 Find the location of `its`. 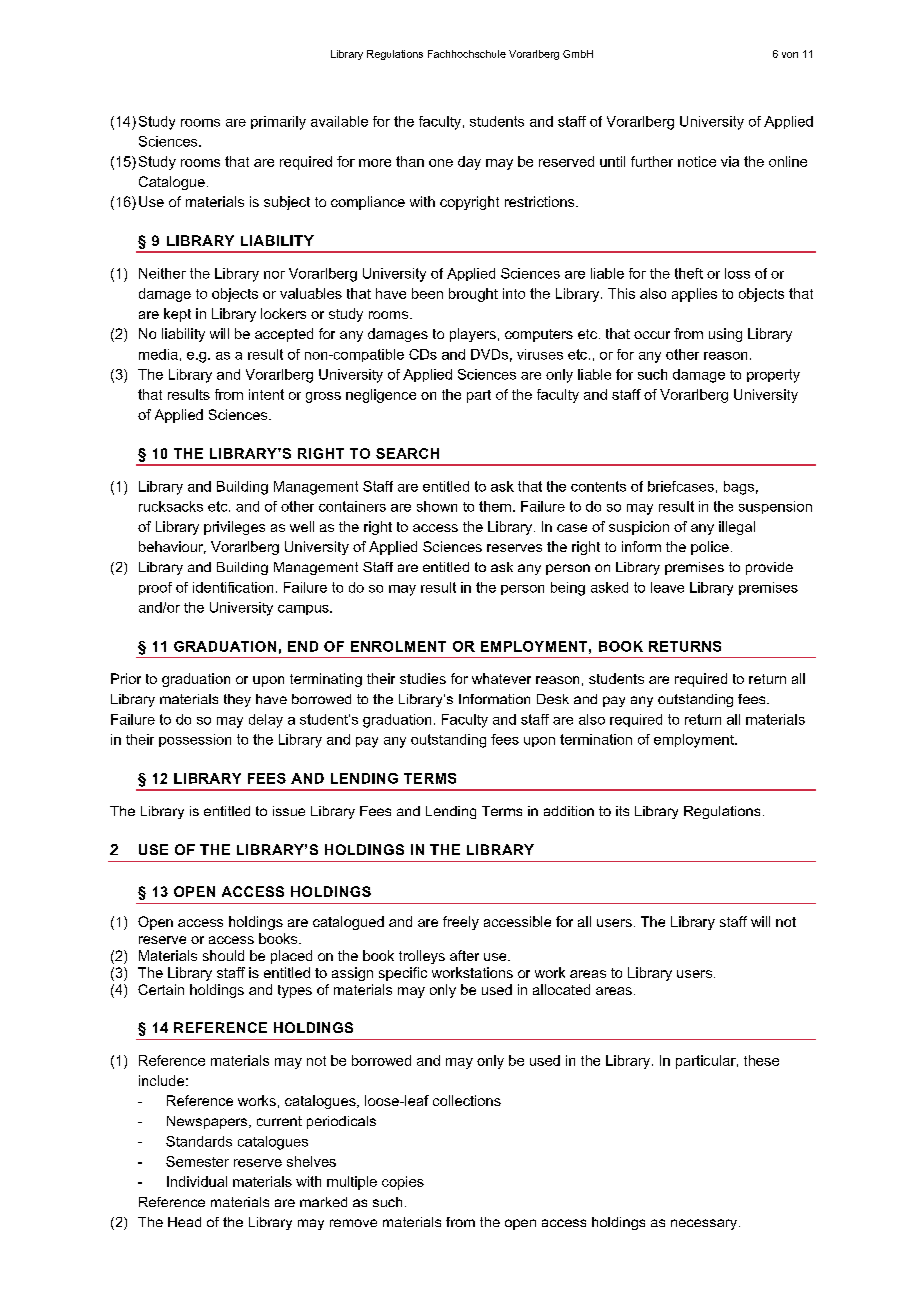

its is located at coordinates (622, 811).
